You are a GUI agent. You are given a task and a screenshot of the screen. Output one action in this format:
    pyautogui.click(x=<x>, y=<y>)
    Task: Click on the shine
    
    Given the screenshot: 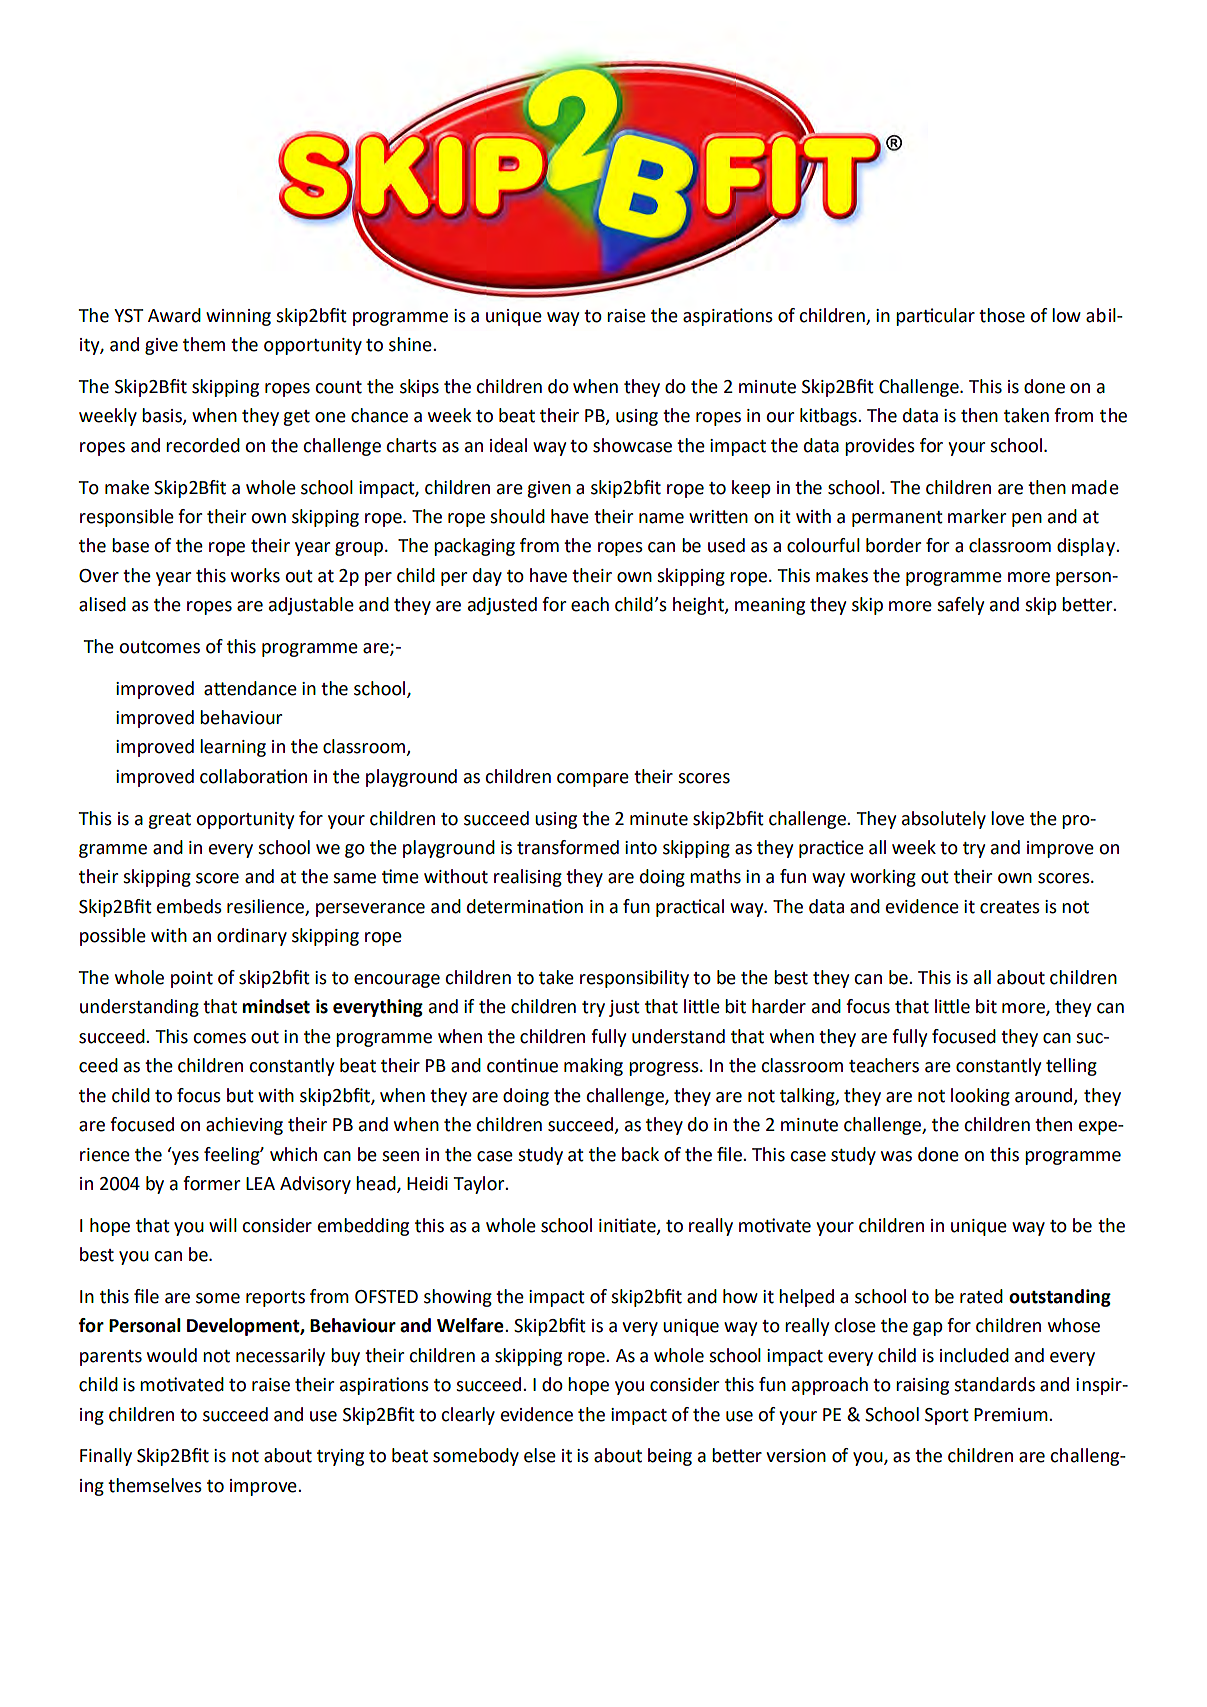 What is the action you would take?
    pyautogui.click(x=411, y=344)
